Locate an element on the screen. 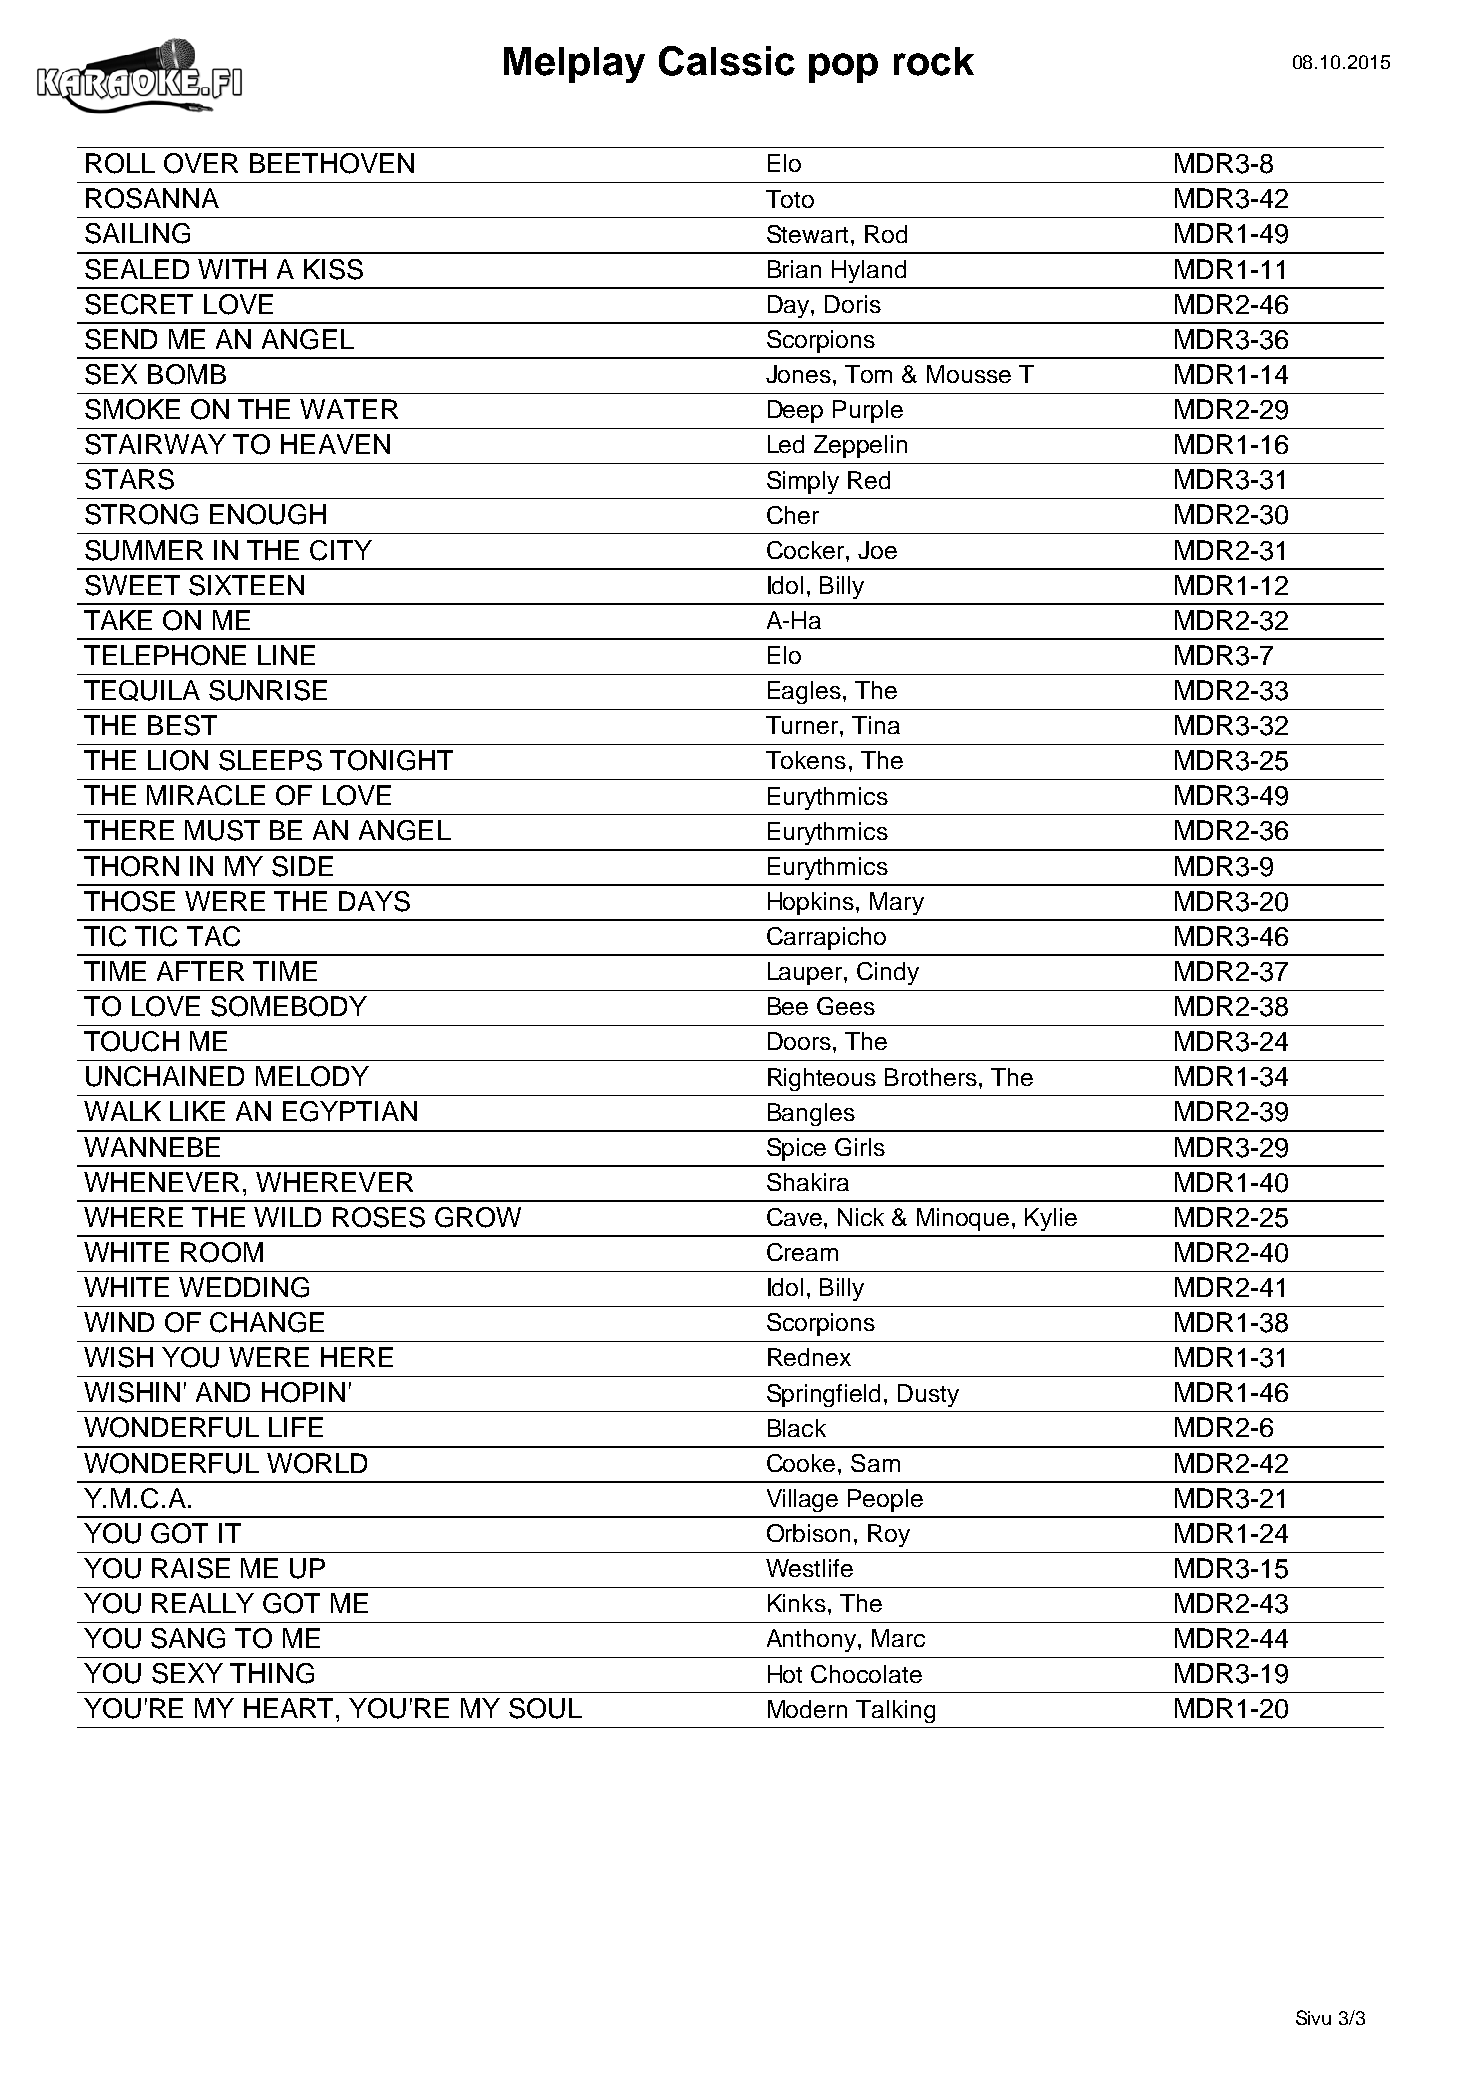 This screenshot has height=2086, width=1475. Toto is located at coordinates (790, 199).
